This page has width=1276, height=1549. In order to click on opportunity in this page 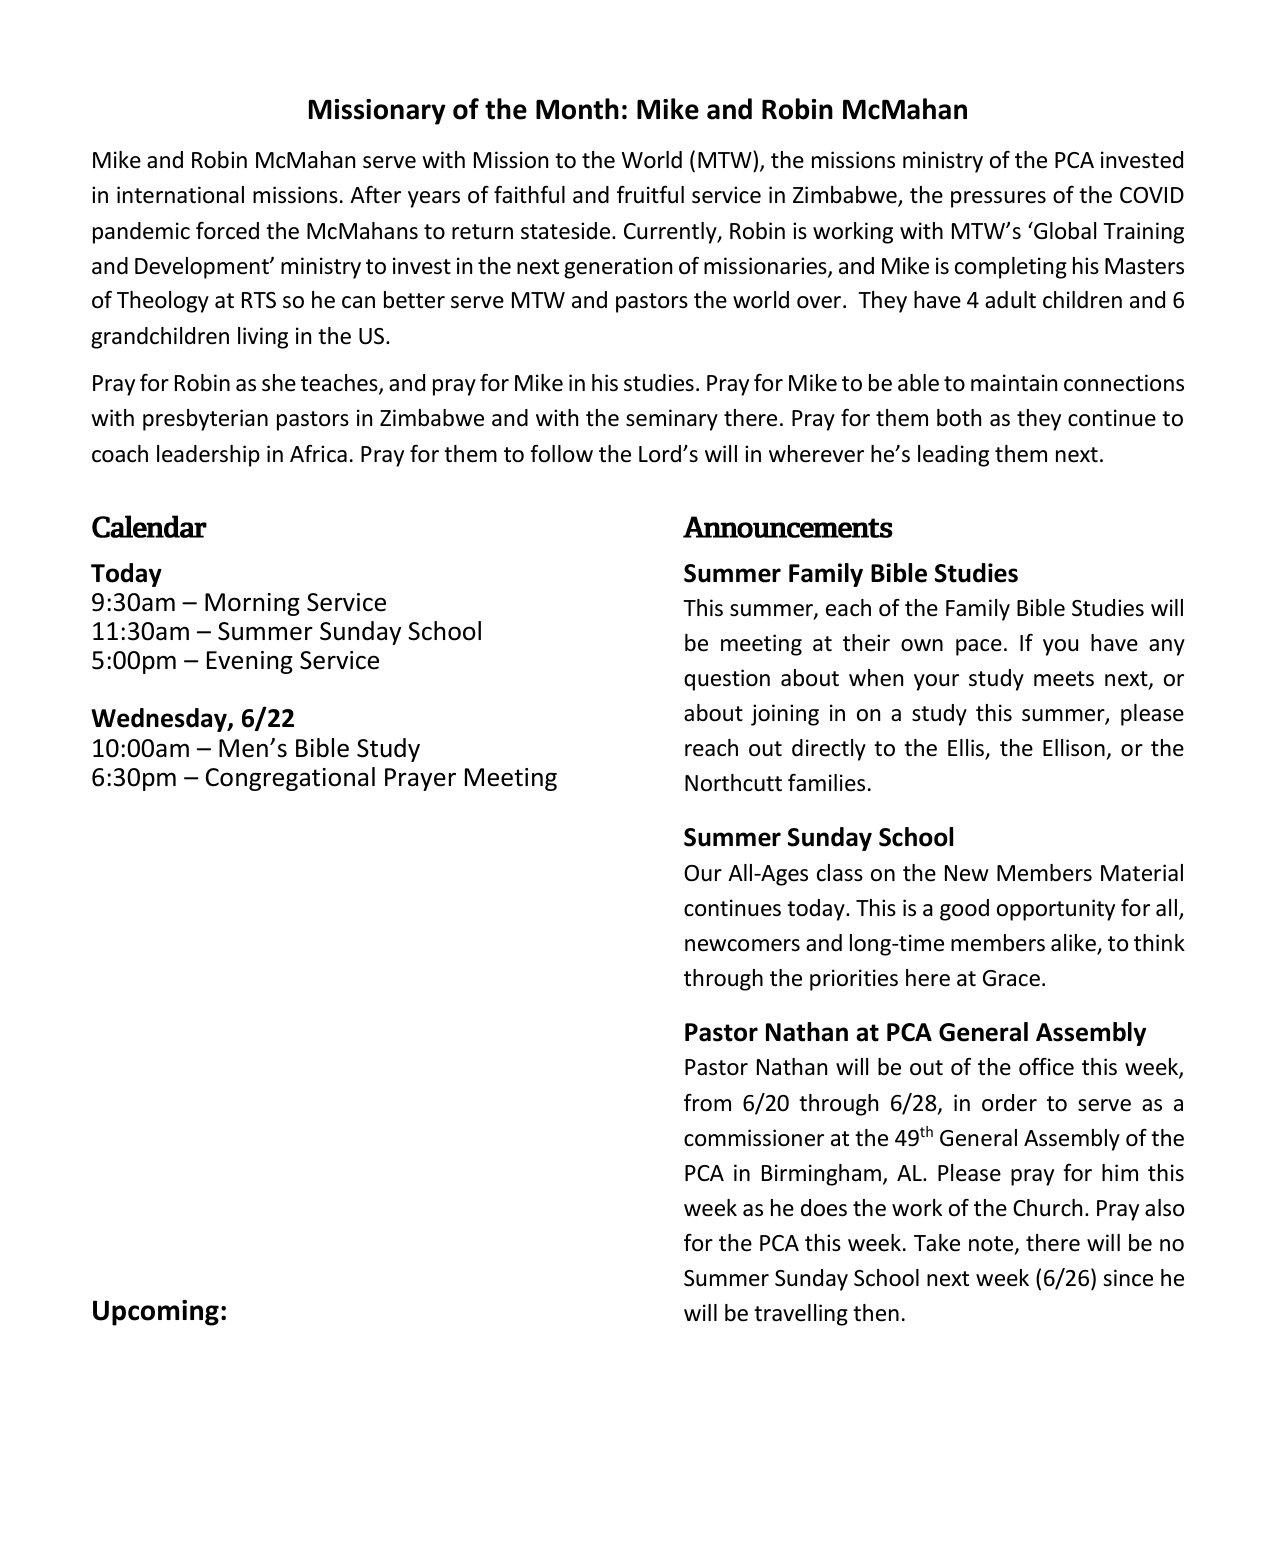, I will do `click(1056, 910)`.
